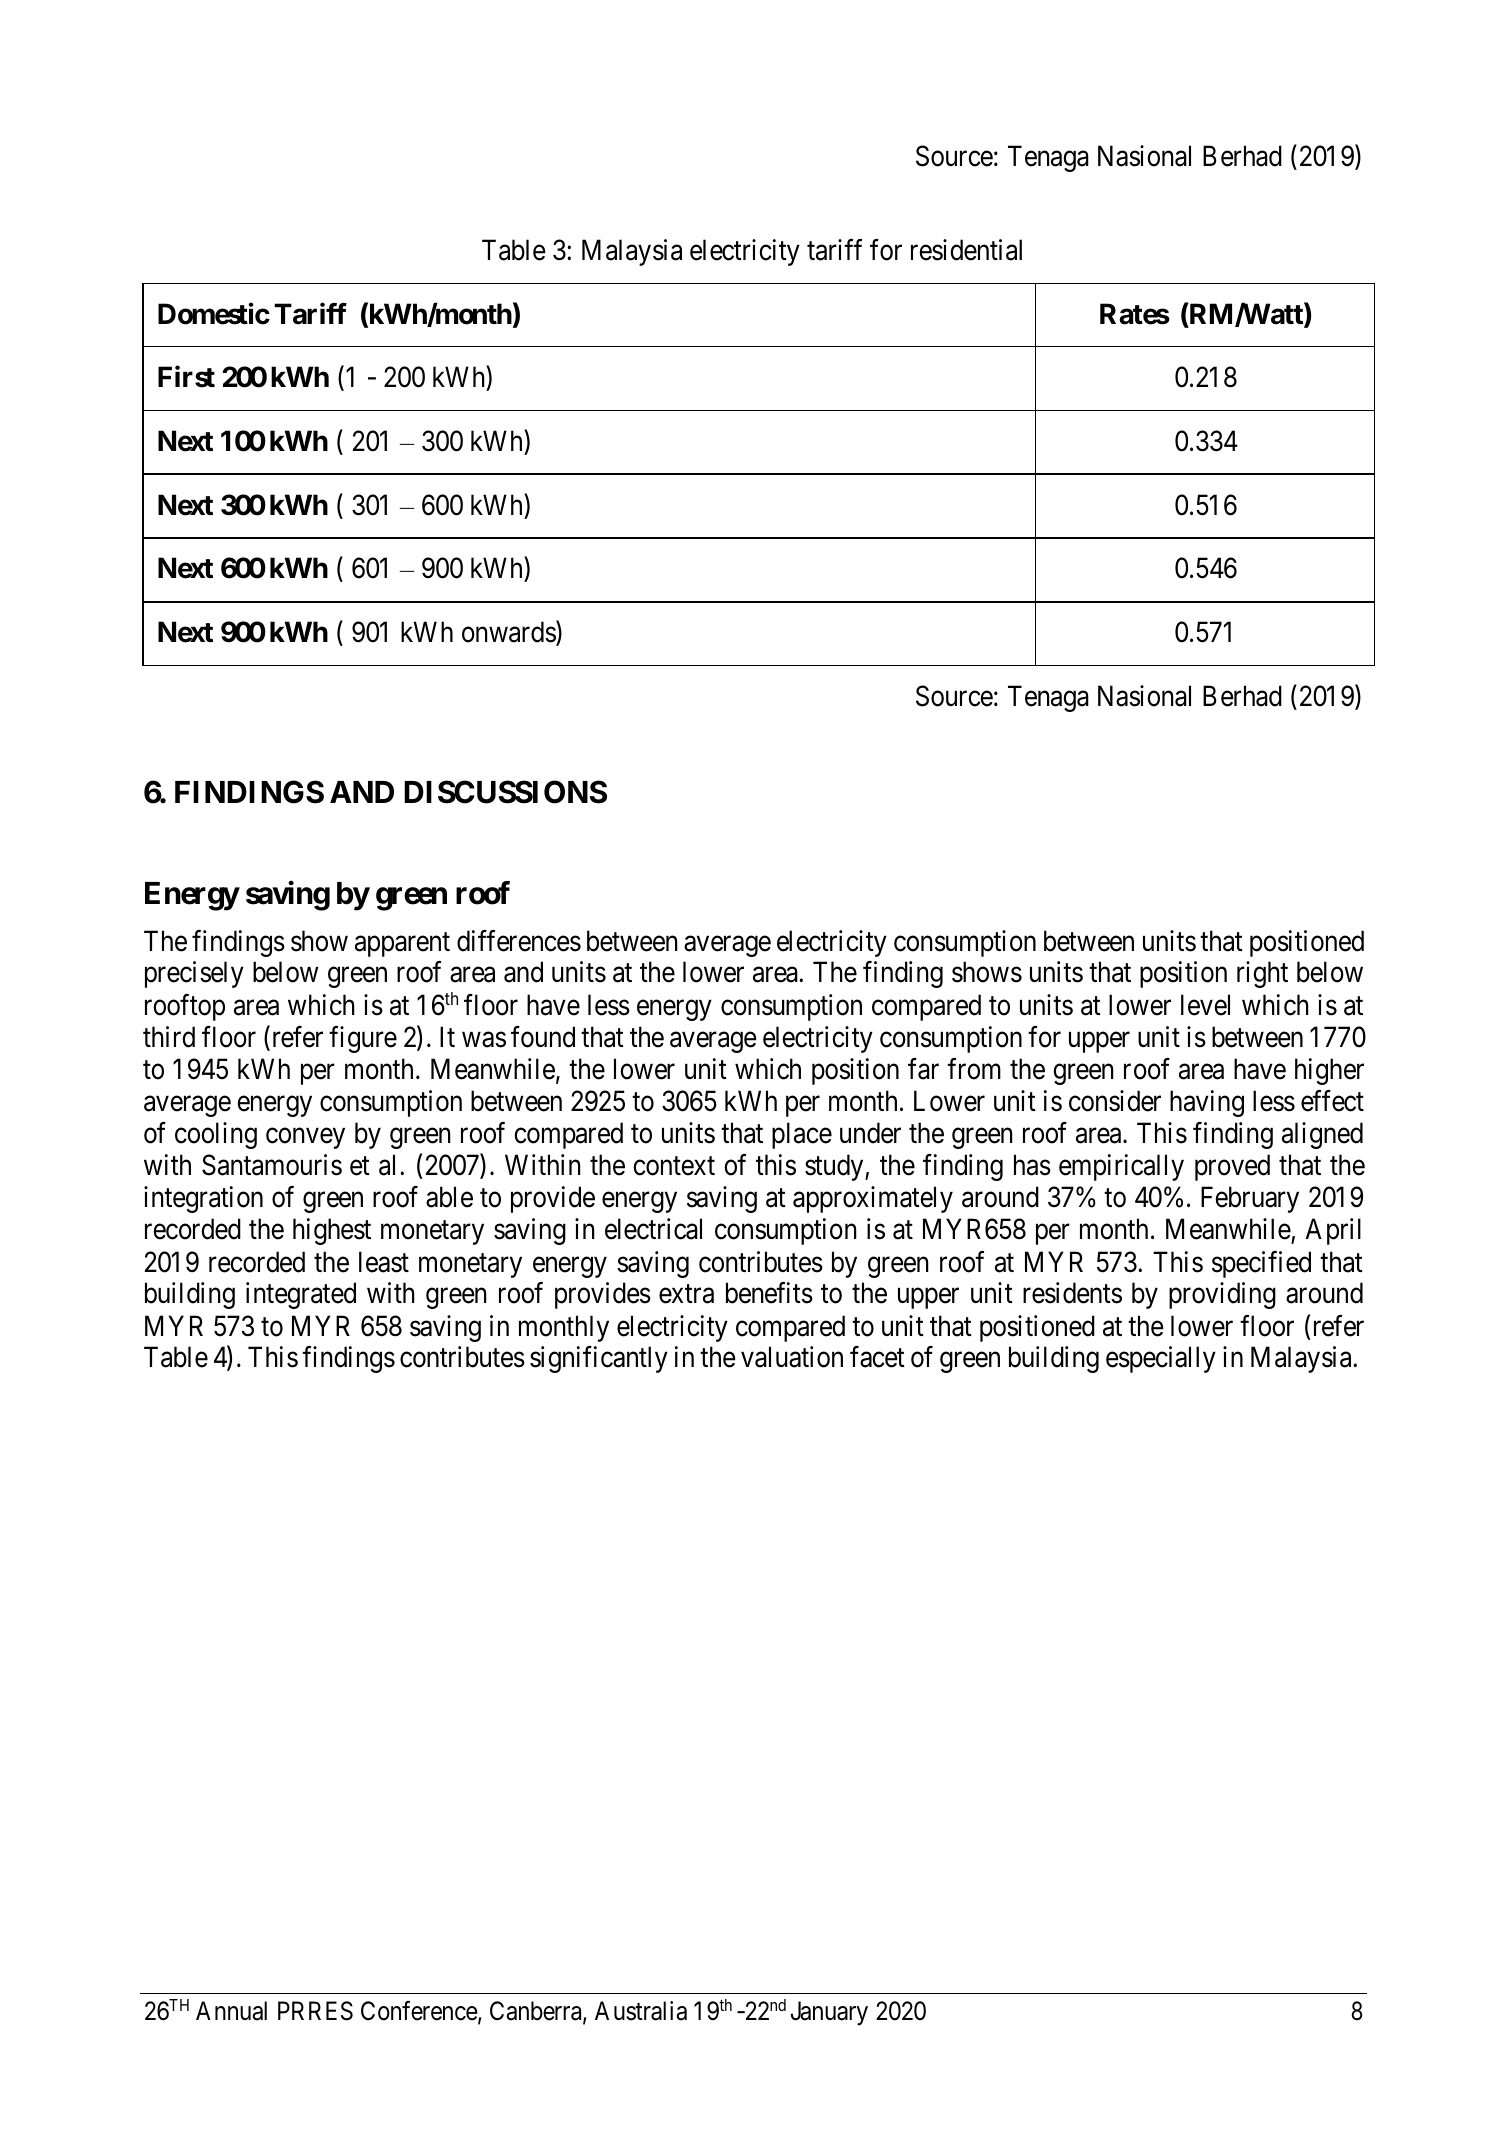  Describe the element at coordinates (792, 1357) in the screenshot. I see `valuation` at that location.
